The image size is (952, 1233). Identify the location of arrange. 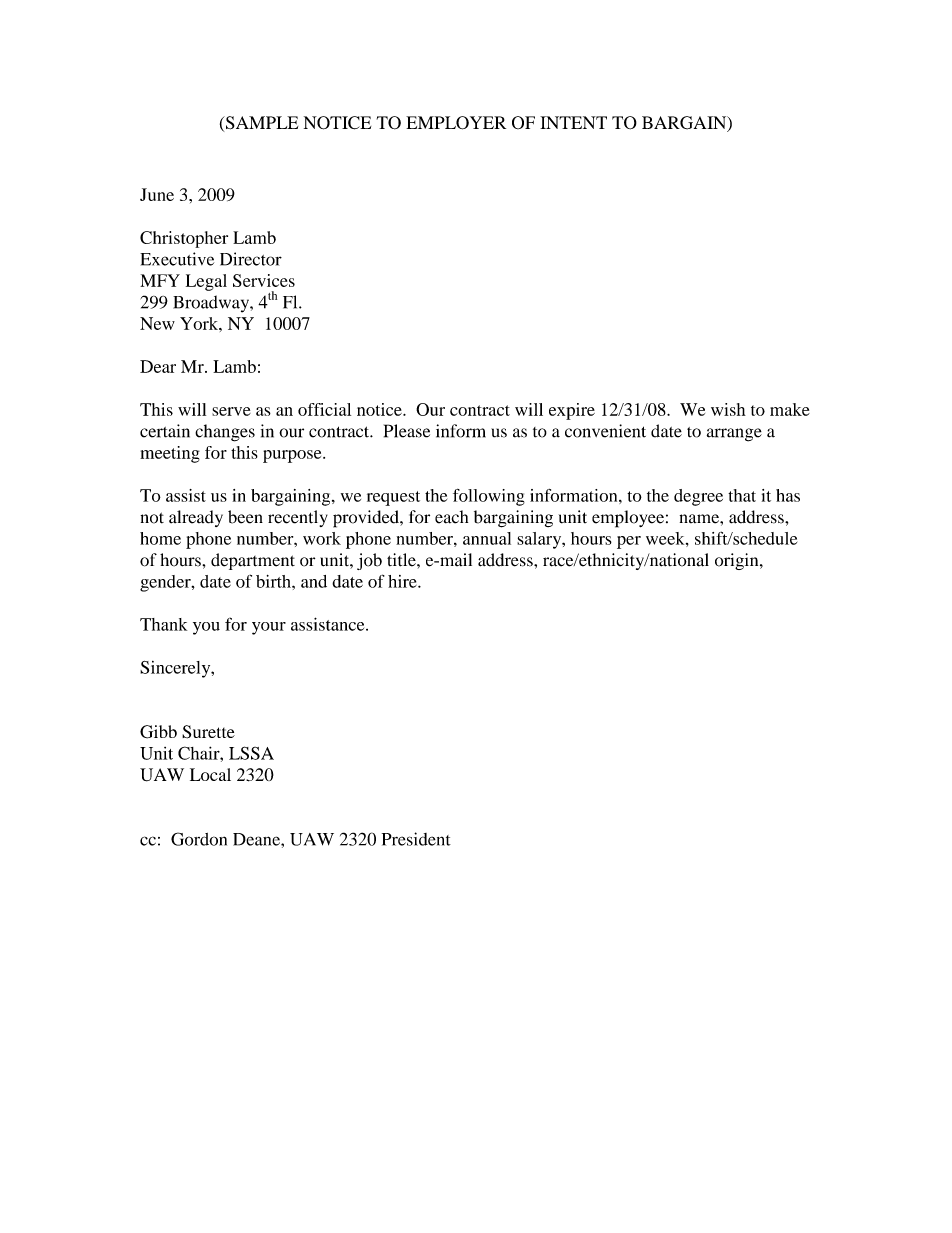
(734, 435).
